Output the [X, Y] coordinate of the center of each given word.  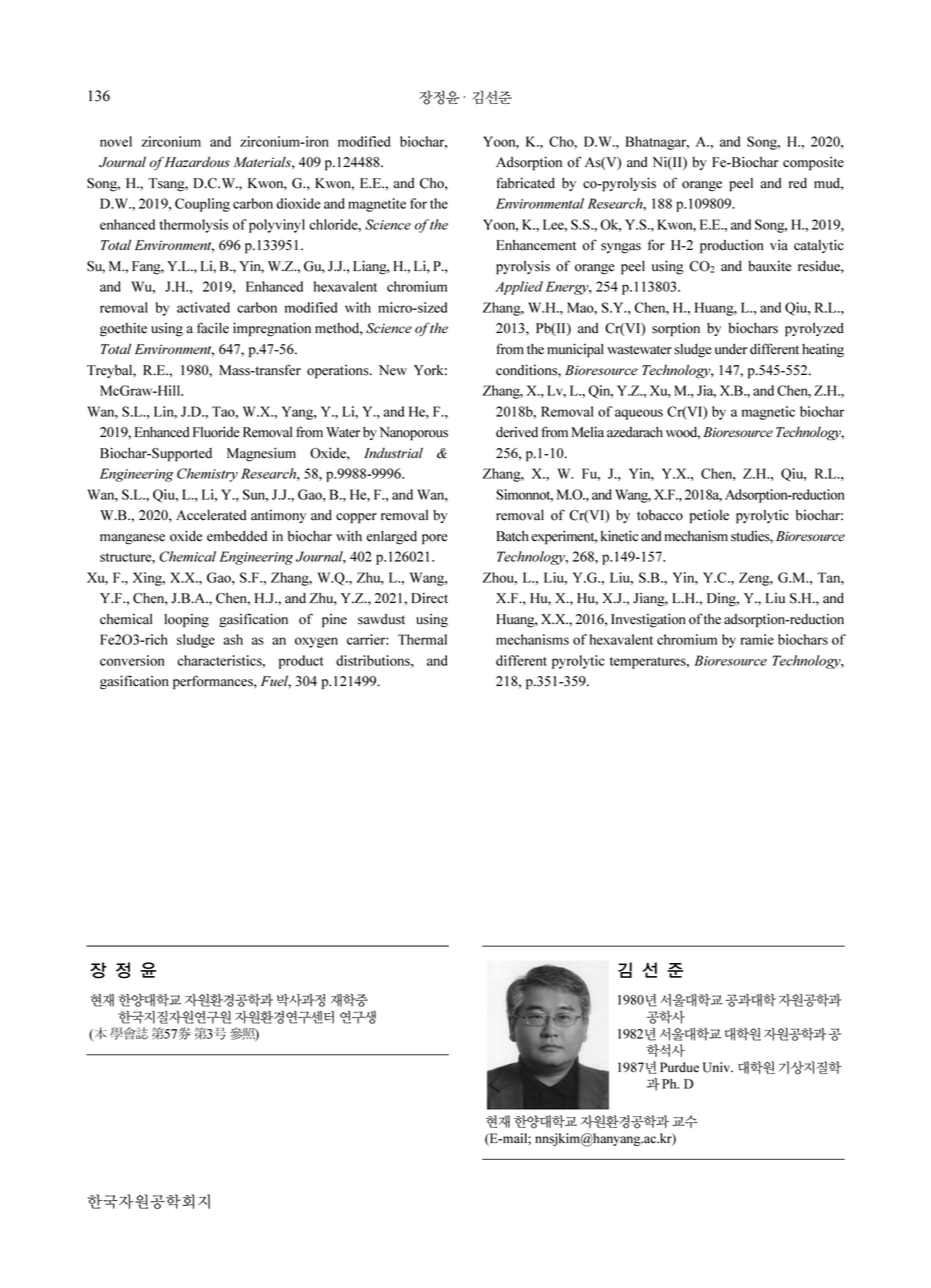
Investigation [648, 620]
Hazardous [197, 161]
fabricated [525, 183]
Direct [429, 598]
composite [813, 164]
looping [186, 620]
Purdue [679, 1067]
